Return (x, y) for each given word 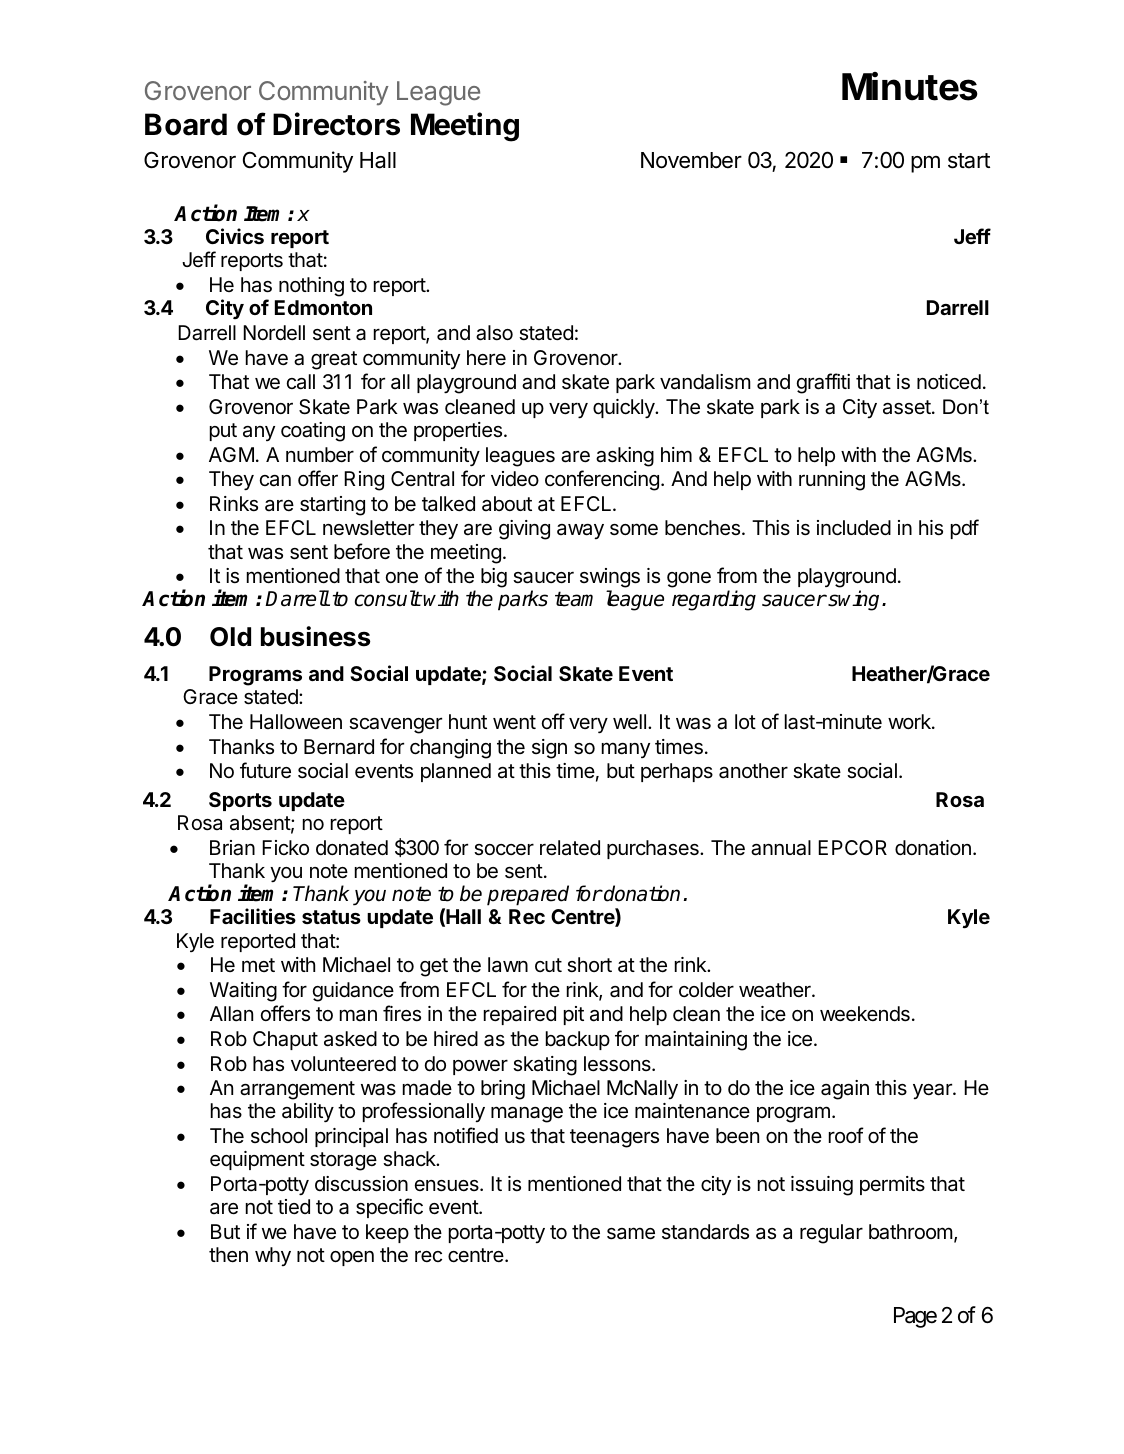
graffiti (823, 383)
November (691, 160)
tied (294, 1207)
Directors (336, 124)
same (631, 1233)
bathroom (911, 1232)
